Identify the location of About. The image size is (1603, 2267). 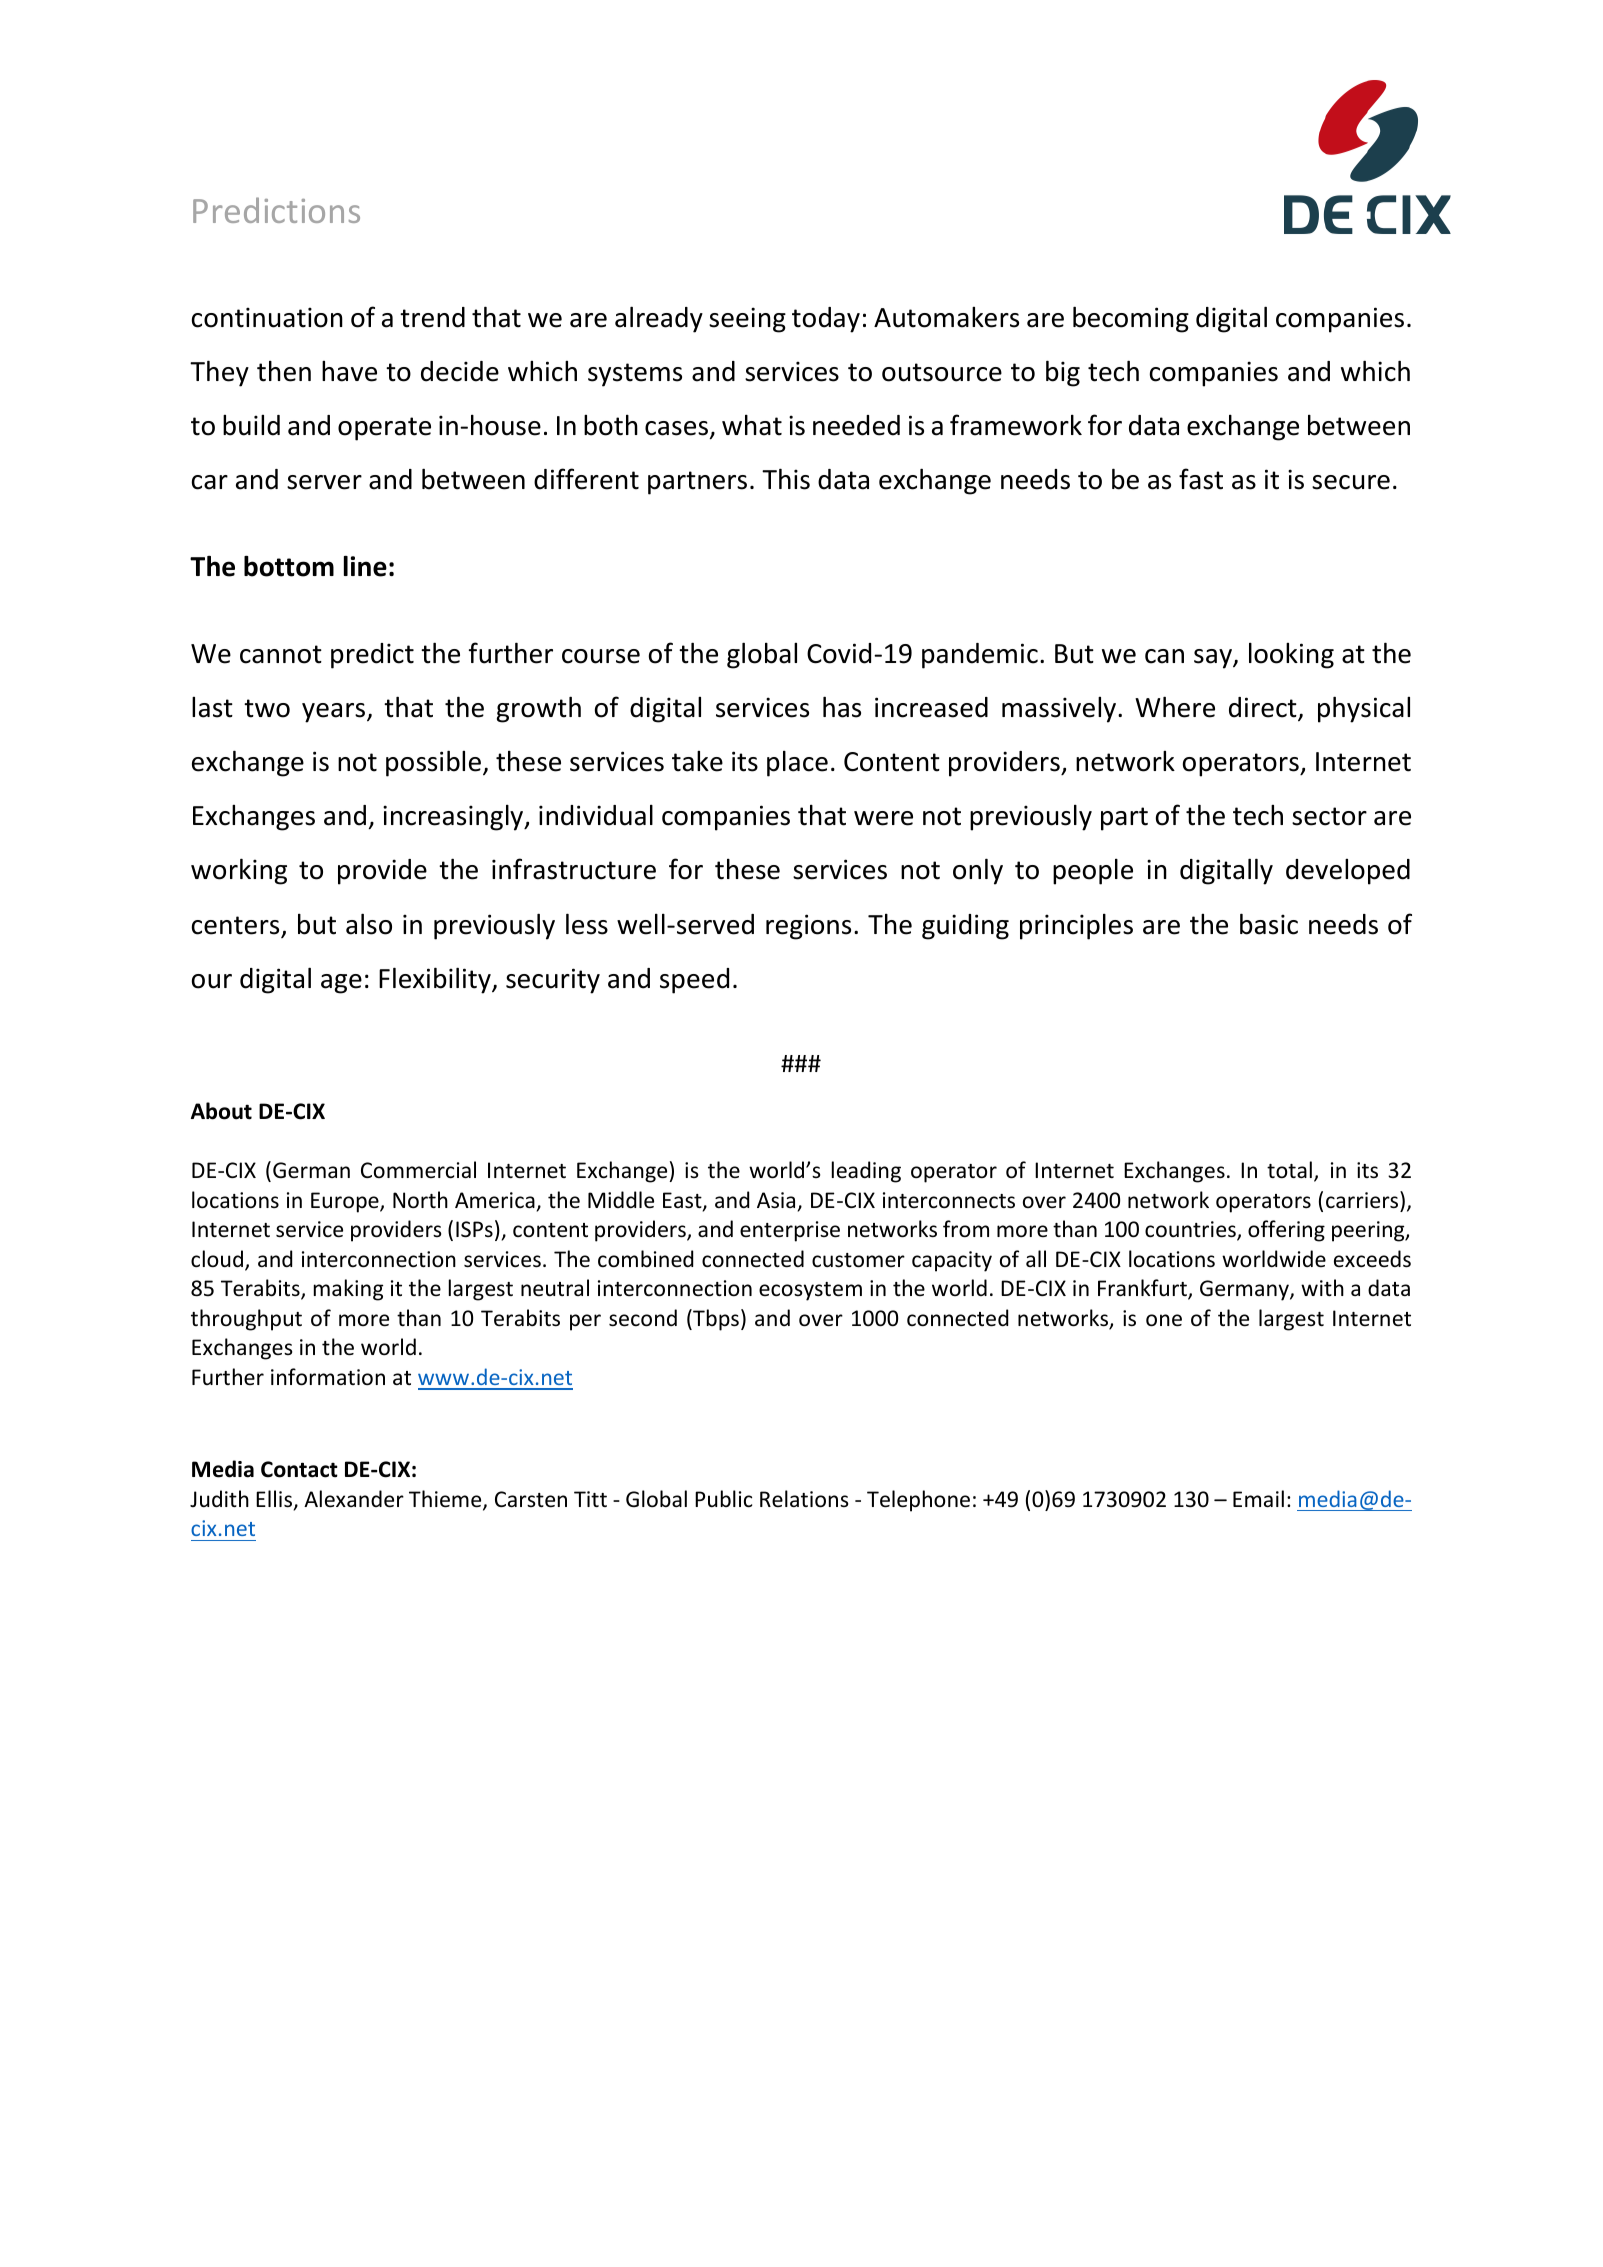
(221, 1111).
